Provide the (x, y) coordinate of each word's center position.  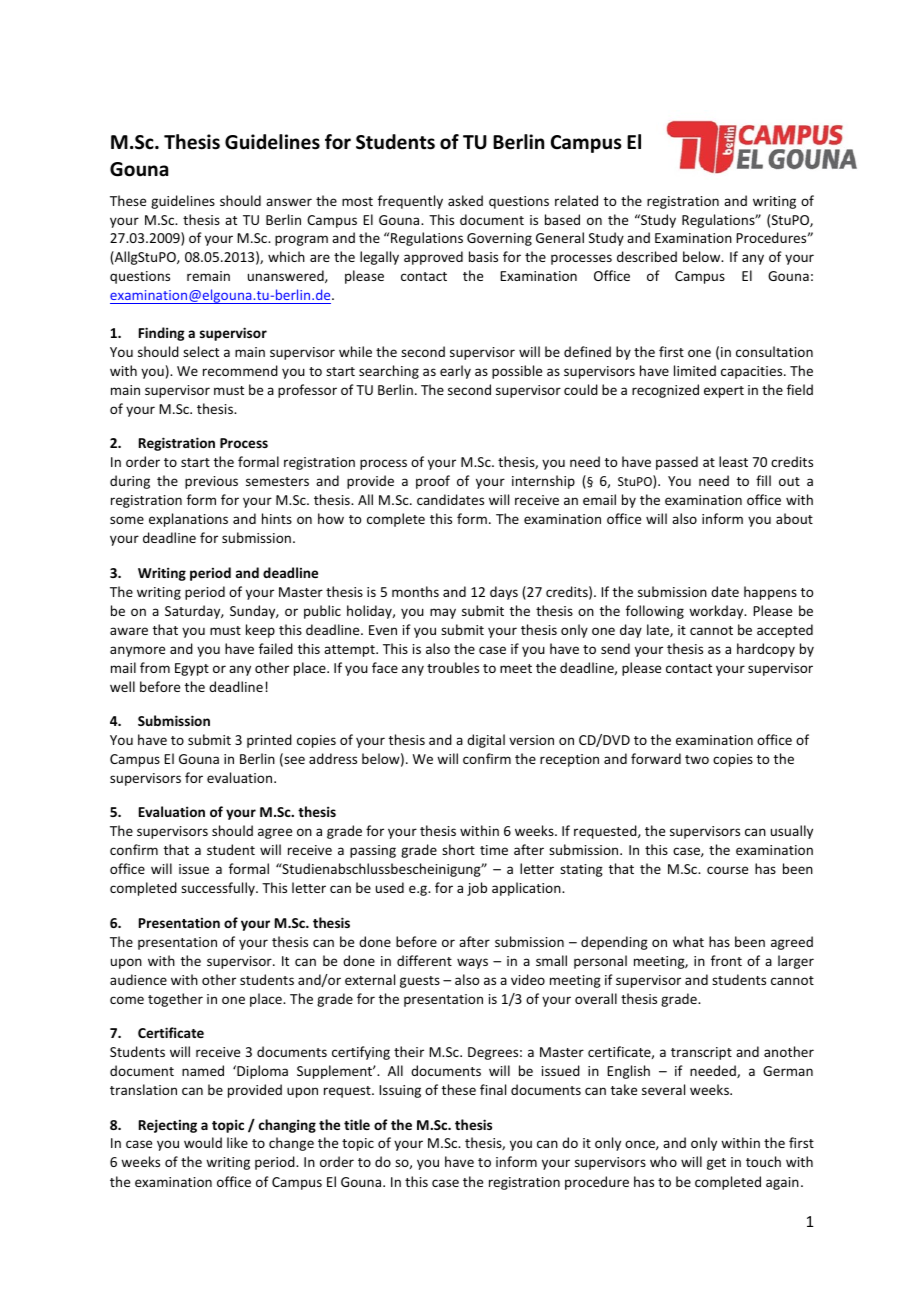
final (493, 1089)
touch (763, 1161)
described (647, 256)
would (203, 1142)
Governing (499, 239)
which (286, 256)
